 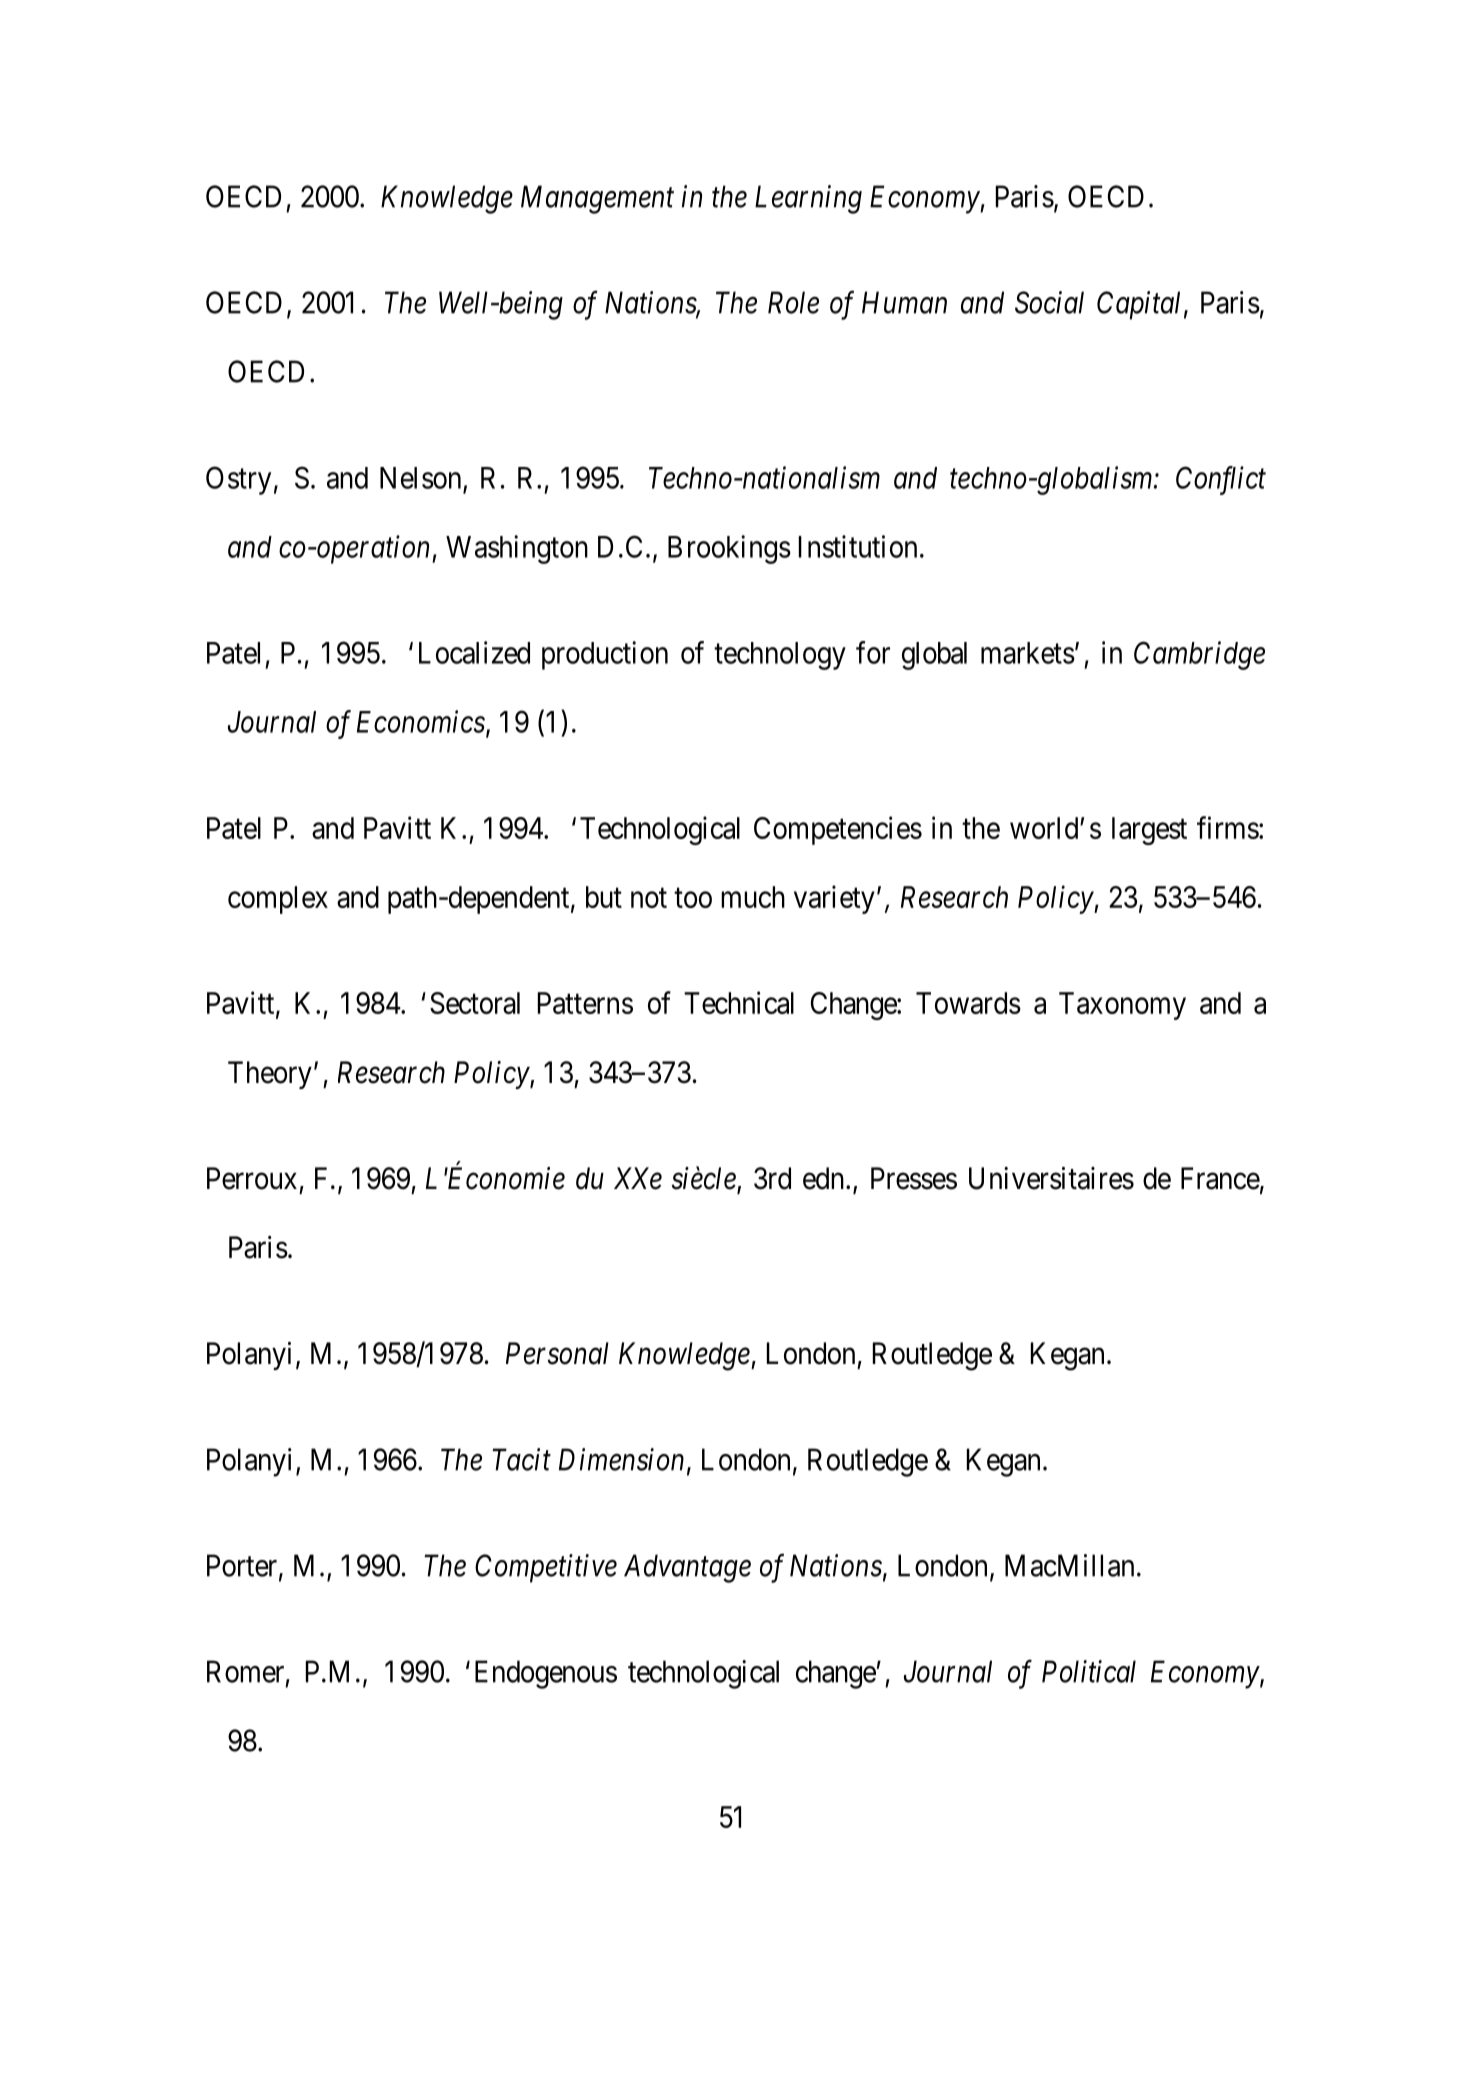 I want to click on Management, so click(x=597, y=199).
